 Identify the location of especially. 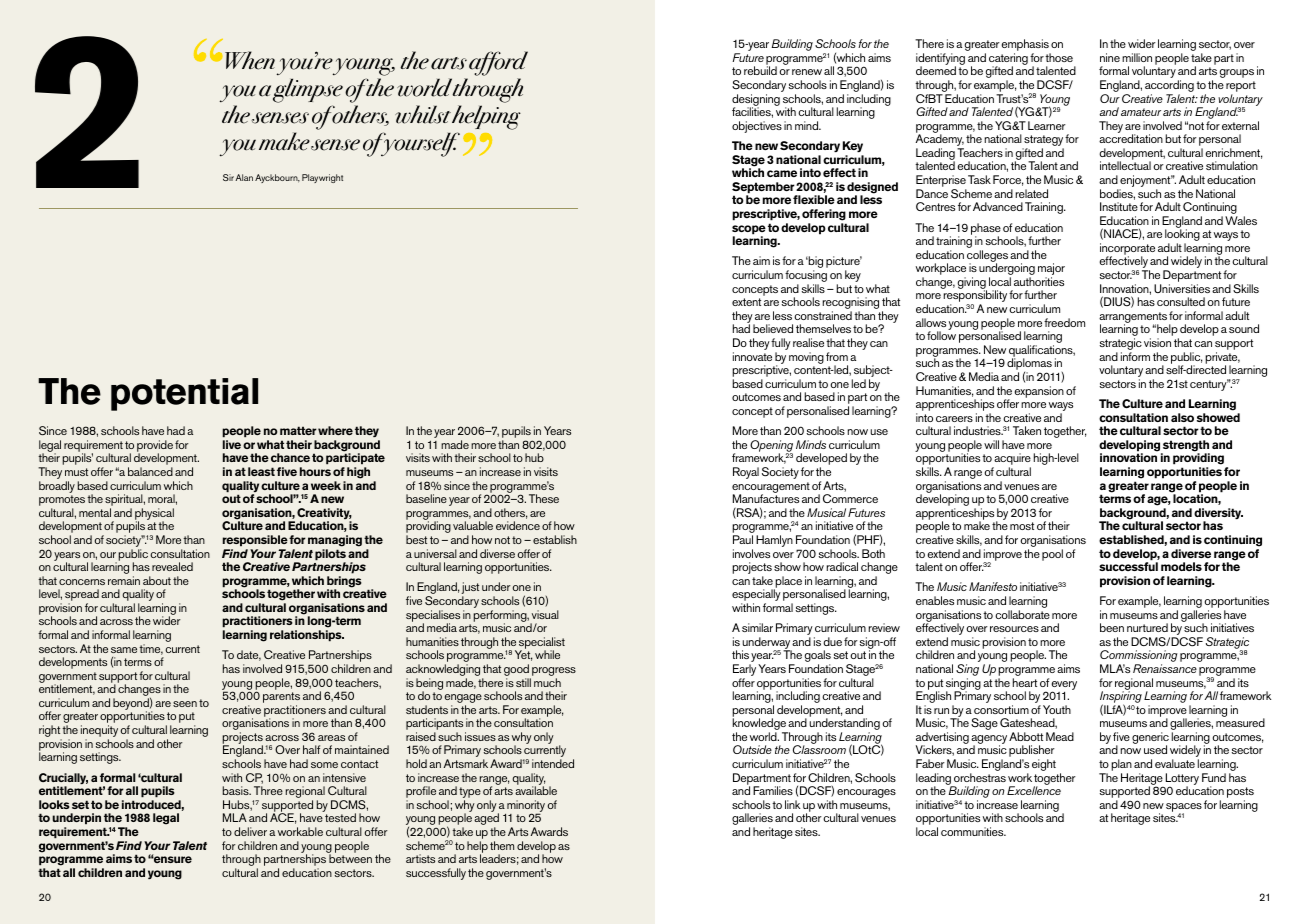
(756, 596).
